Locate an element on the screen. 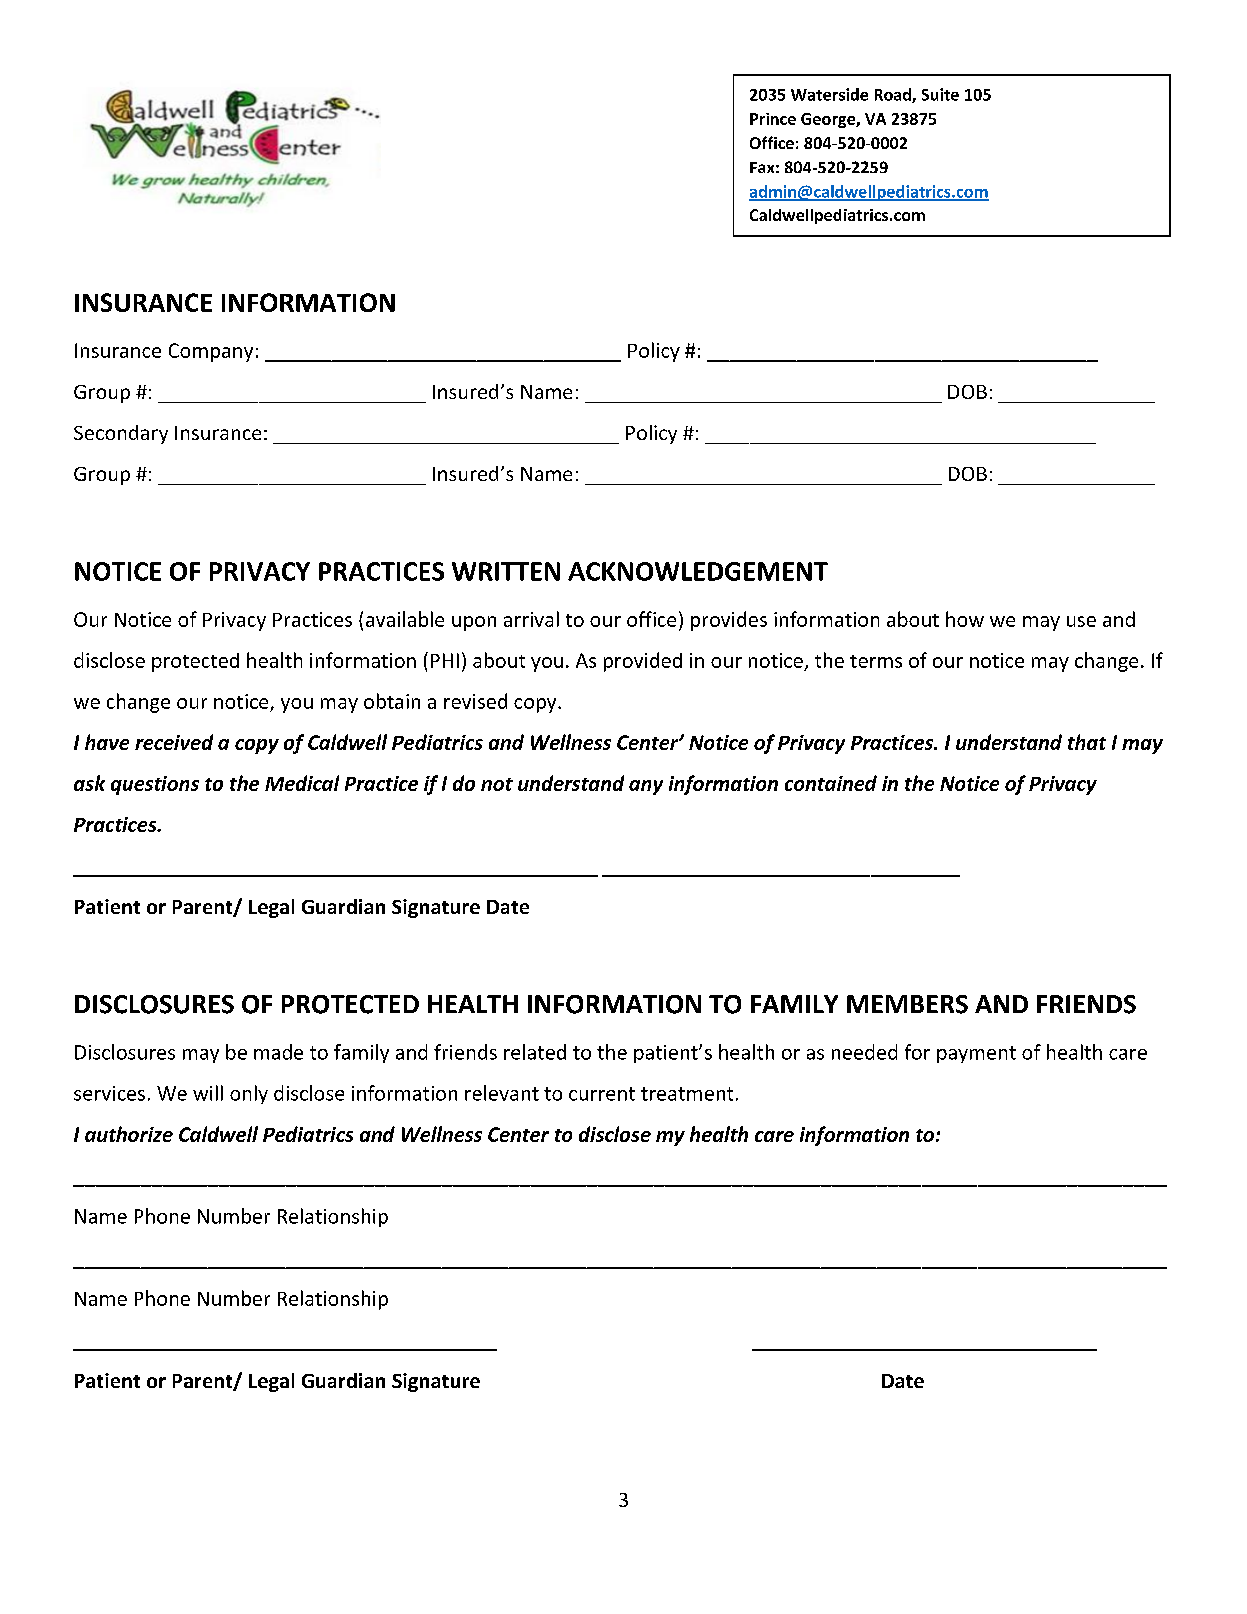 The width and height of the screenshot is (1247, 1614). Company is located at coordinates (211, 352).
